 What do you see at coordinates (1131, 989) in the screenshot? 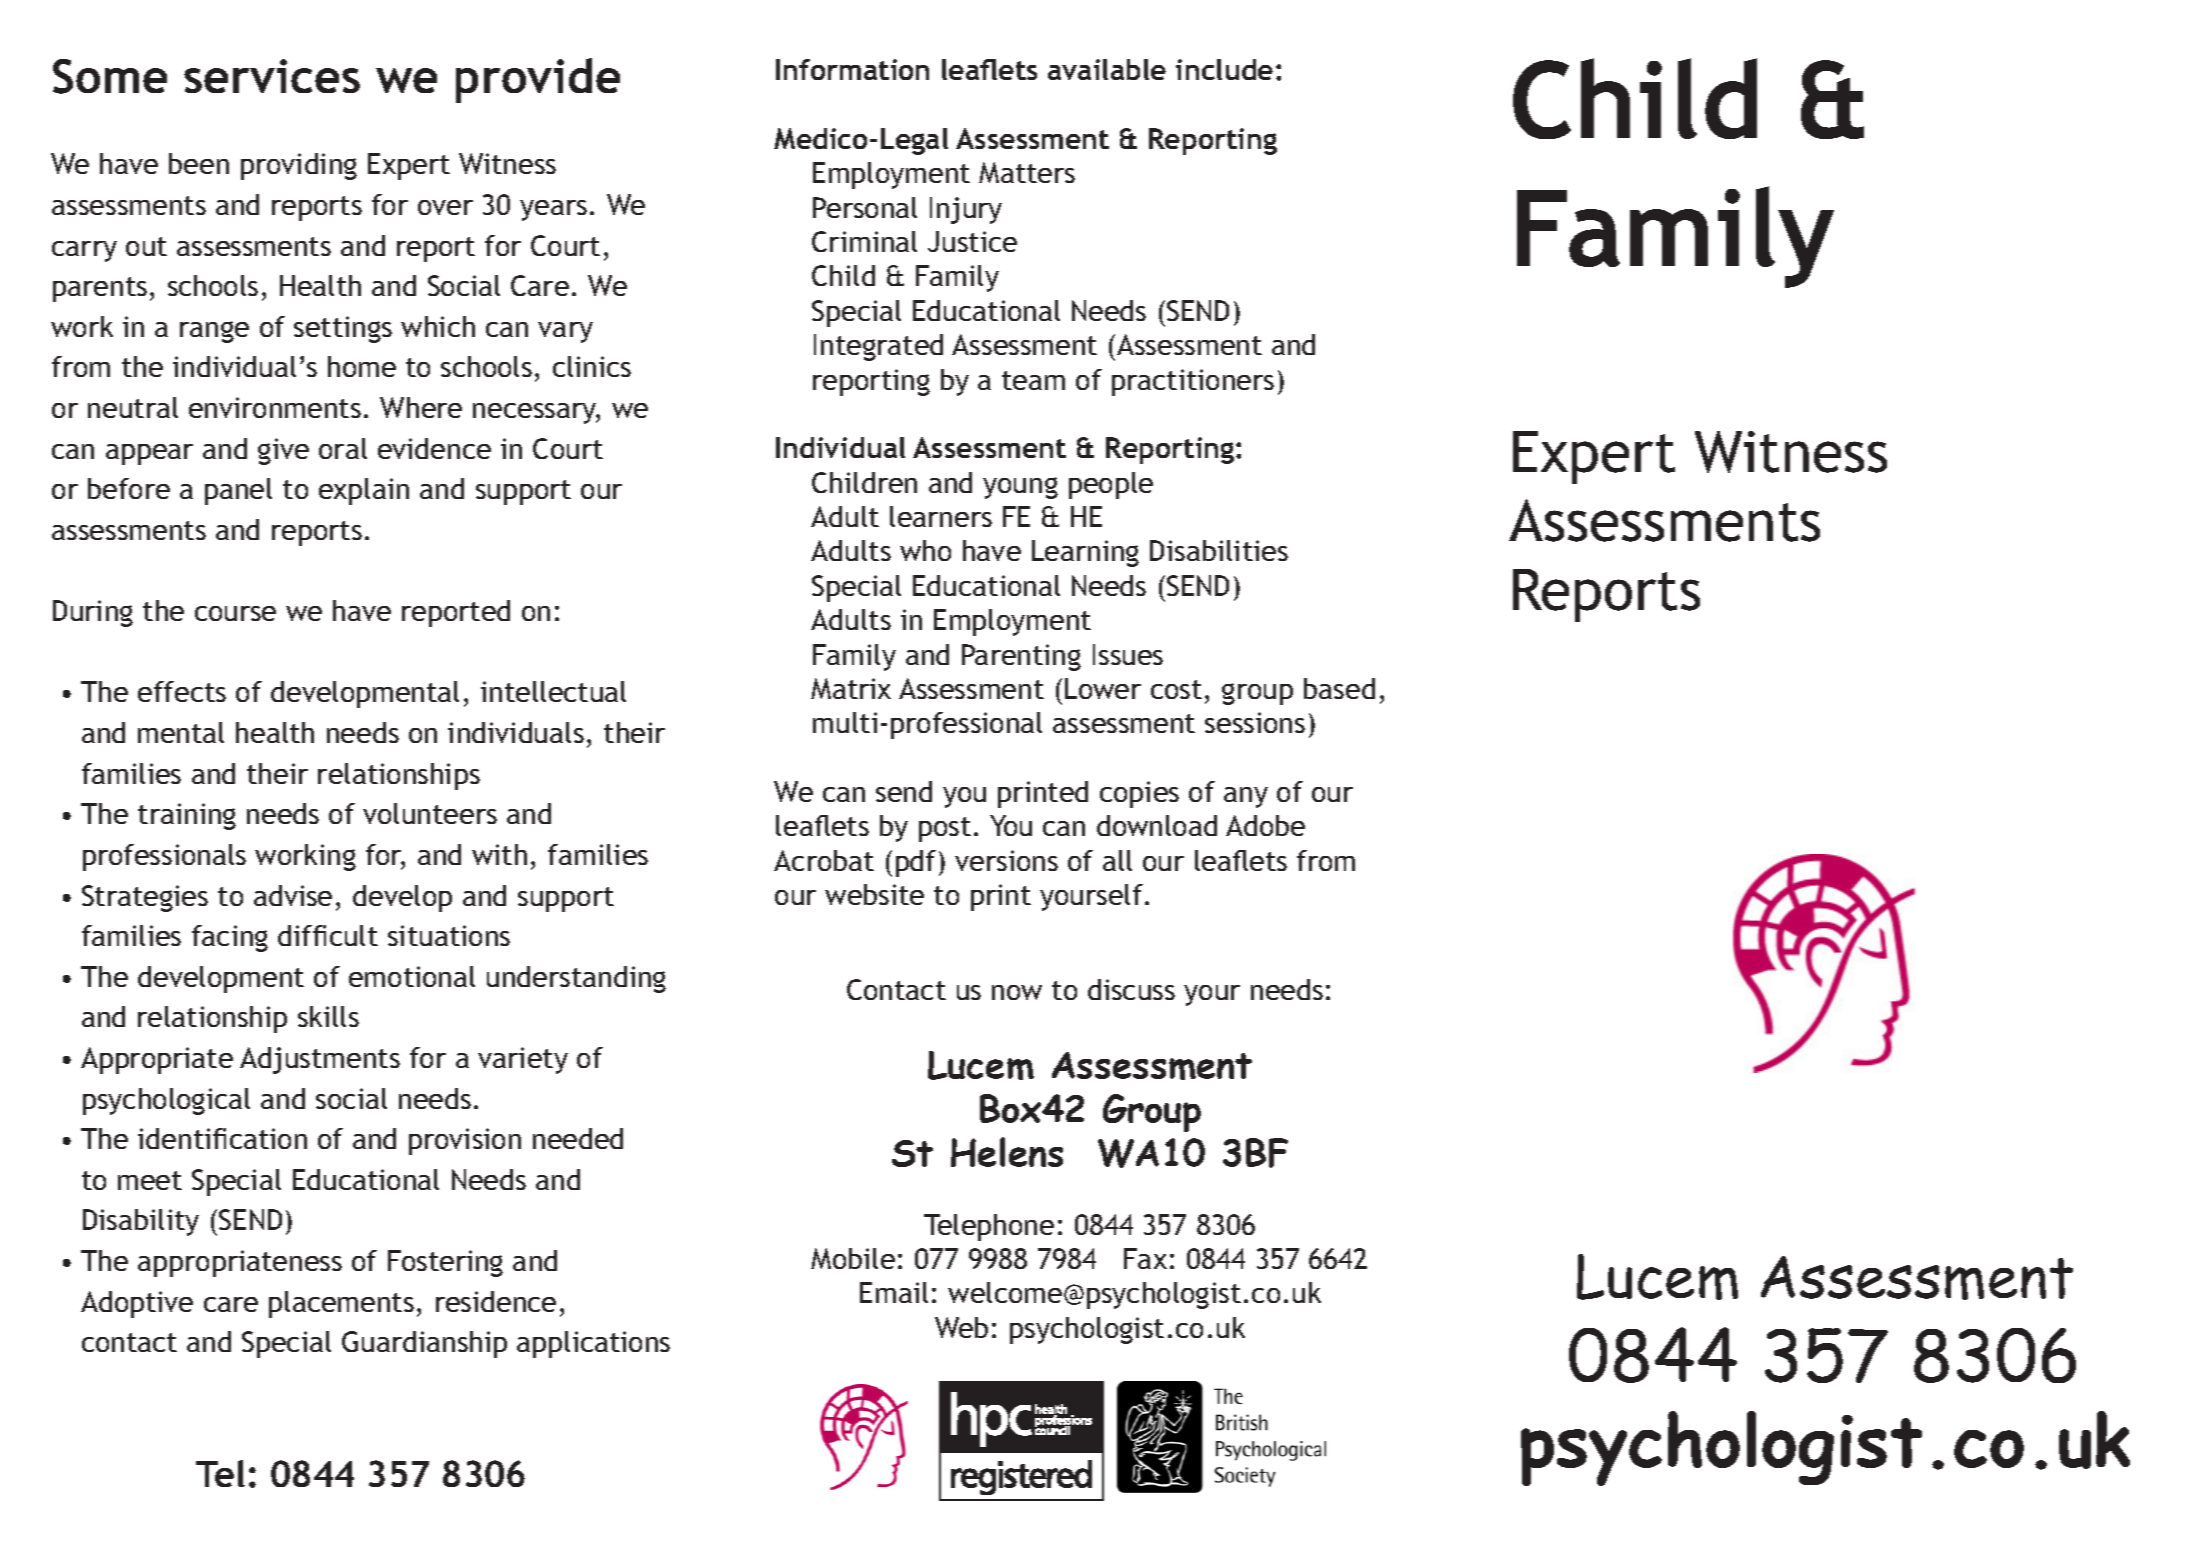
I see `discuss` at bounding box center [1131, 989].
